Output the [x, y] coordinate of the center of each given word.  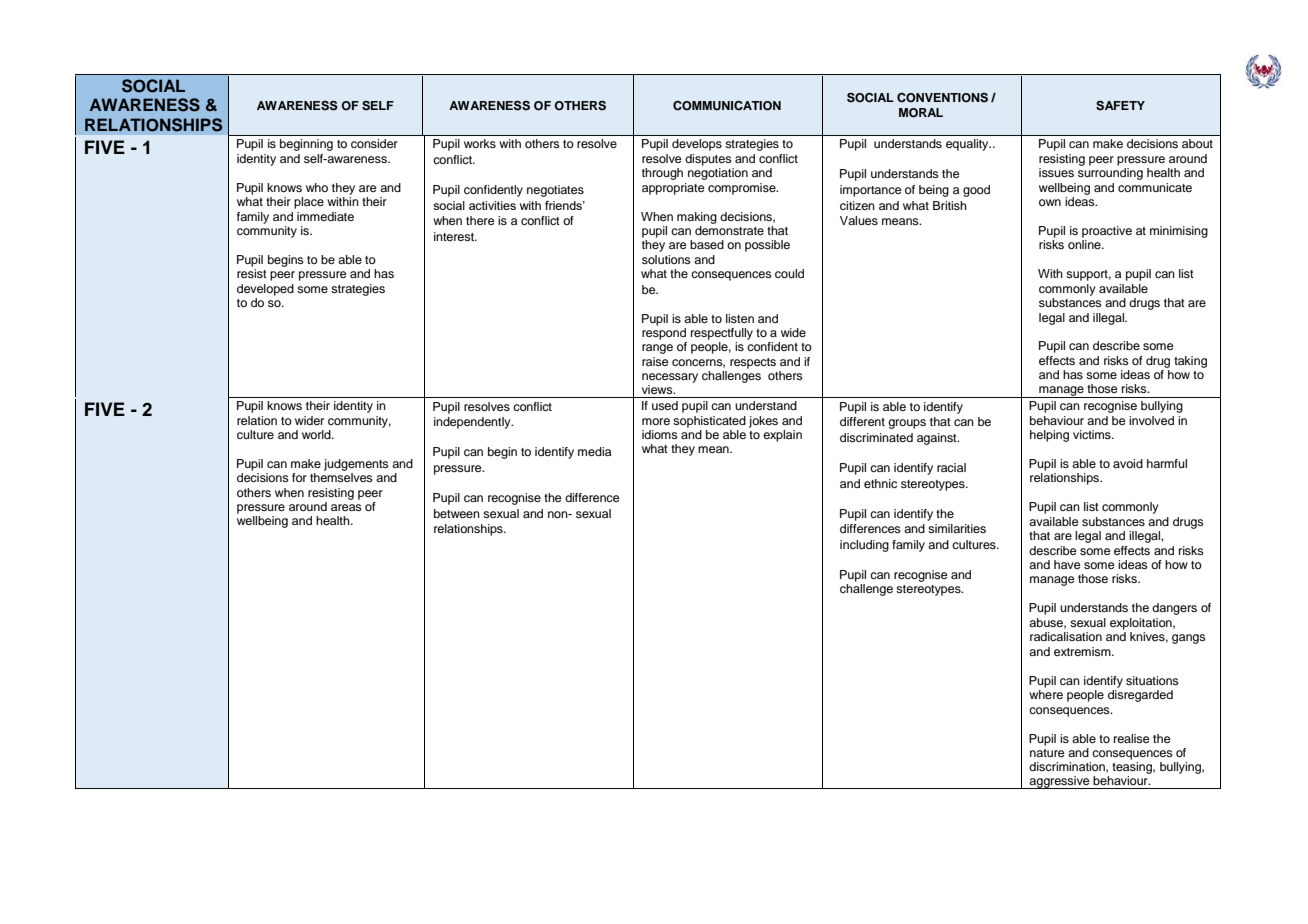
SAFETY [1120, 106]
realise [1132, 738]
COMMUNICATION [727, 106]
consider [374, 143]
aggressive [1060, 782]
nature [1047, 753]
